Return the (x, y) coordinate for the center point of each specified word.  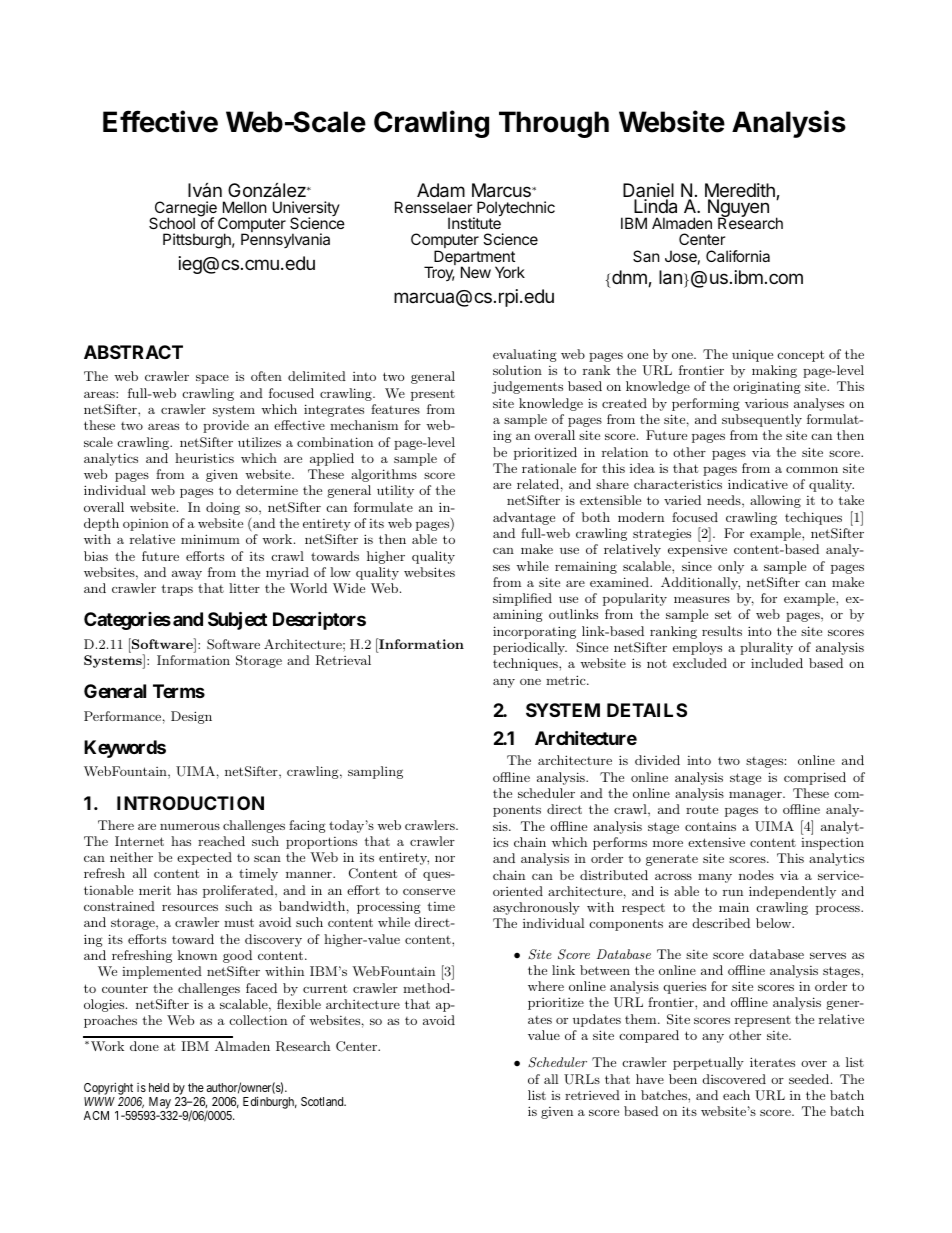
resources (190, 907)
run (733, 893)
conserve (429, 891)
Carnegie (184, 210)
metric (567, 680)
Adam (441, 190)
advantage (524, 518)
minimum (210, 539)
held (159, 1087)
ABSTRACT (133, 352)
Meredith (741, 191)
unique (752, 355)
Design (191, 717)
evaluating (525, 355)
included (777, 663)
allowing (775, 501)
